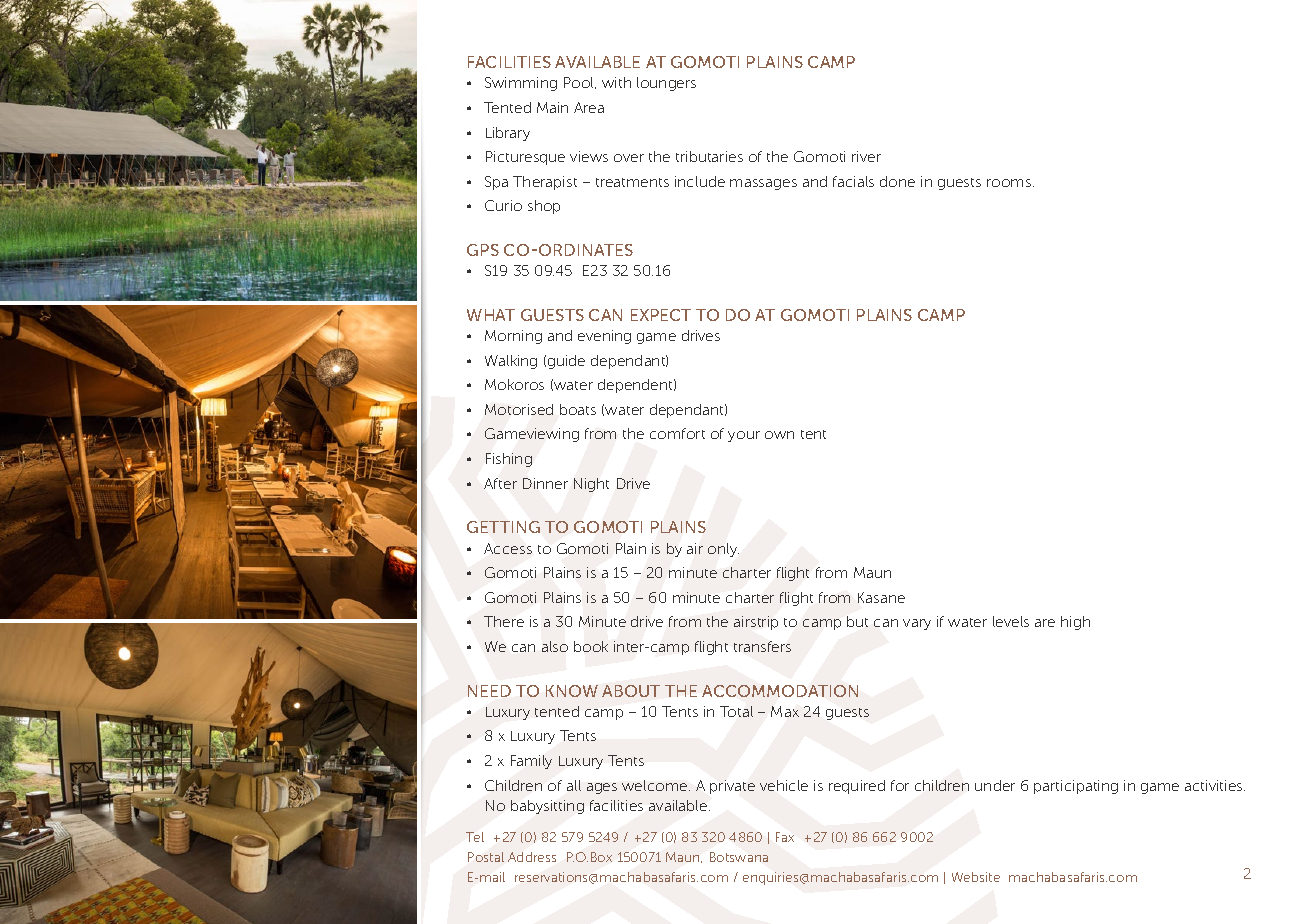  I want to click on also, so click(555, 646).
